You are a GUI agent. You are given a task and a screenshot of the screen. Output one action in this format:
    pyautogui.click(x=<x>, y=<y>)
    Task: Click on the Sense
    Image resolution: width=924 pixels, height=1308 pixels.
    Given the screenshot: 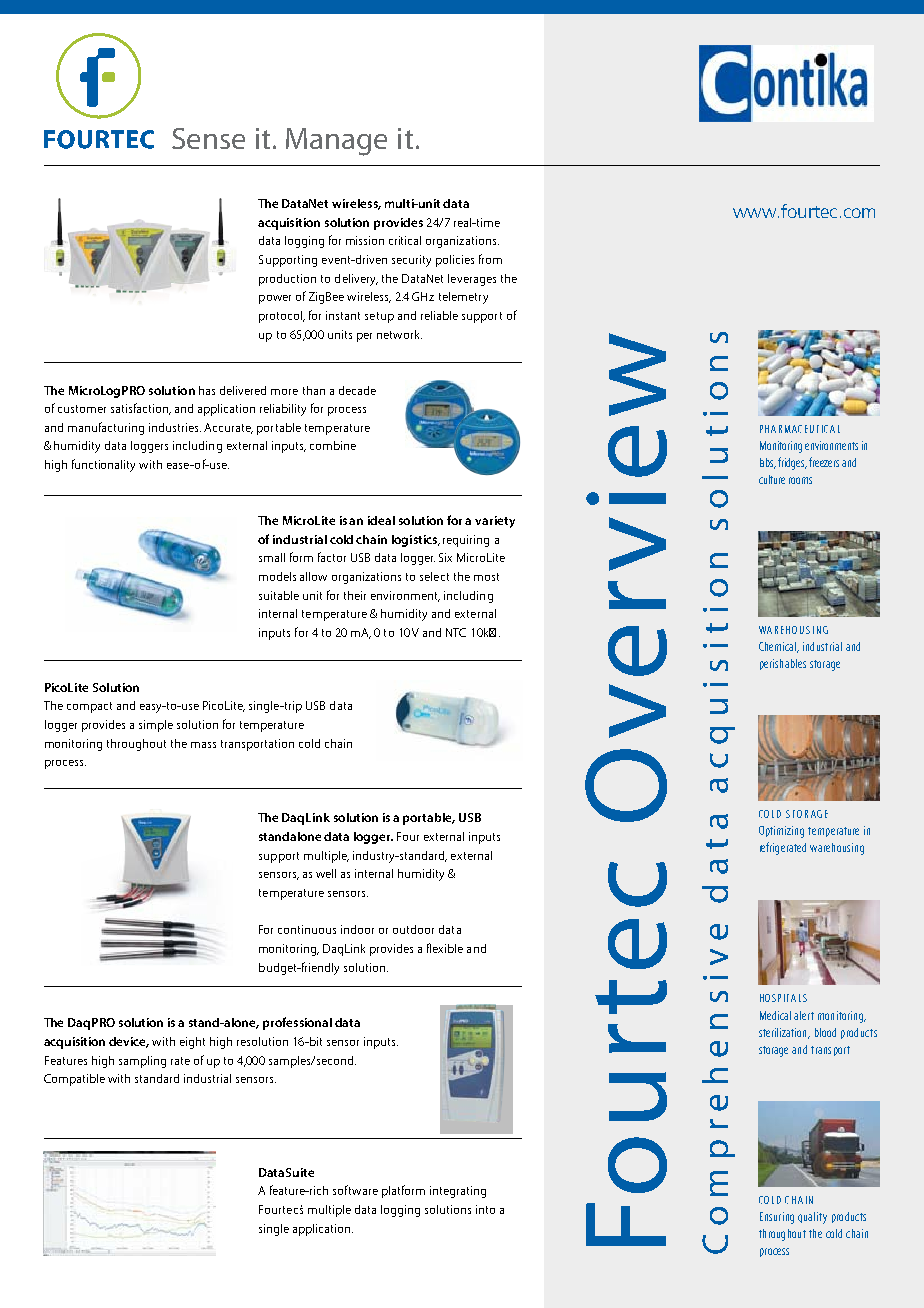 What is the action you would take?
    pyautogui.click(x=208, y=138)
